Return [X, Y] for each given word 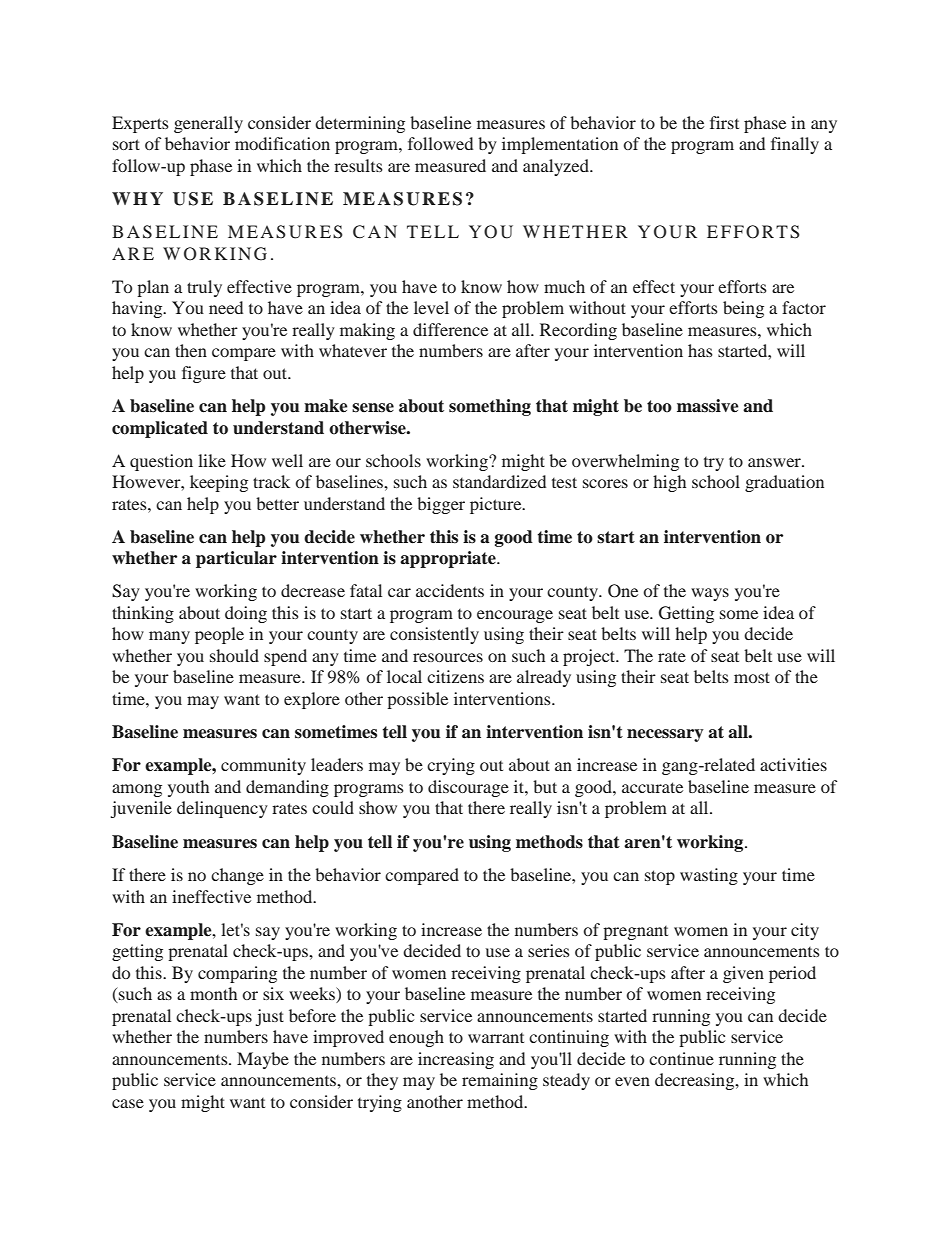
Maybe [263, 1060]
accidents [450, 590]
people [219, 635]
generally [208, 124]
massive [708, 406]
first [724, 122]
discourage [468, 788]
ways [710, 594]
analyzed [557, 167]
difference [450, 329]
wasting [709, 876]
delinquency [222, 809]
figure [204, 374]
